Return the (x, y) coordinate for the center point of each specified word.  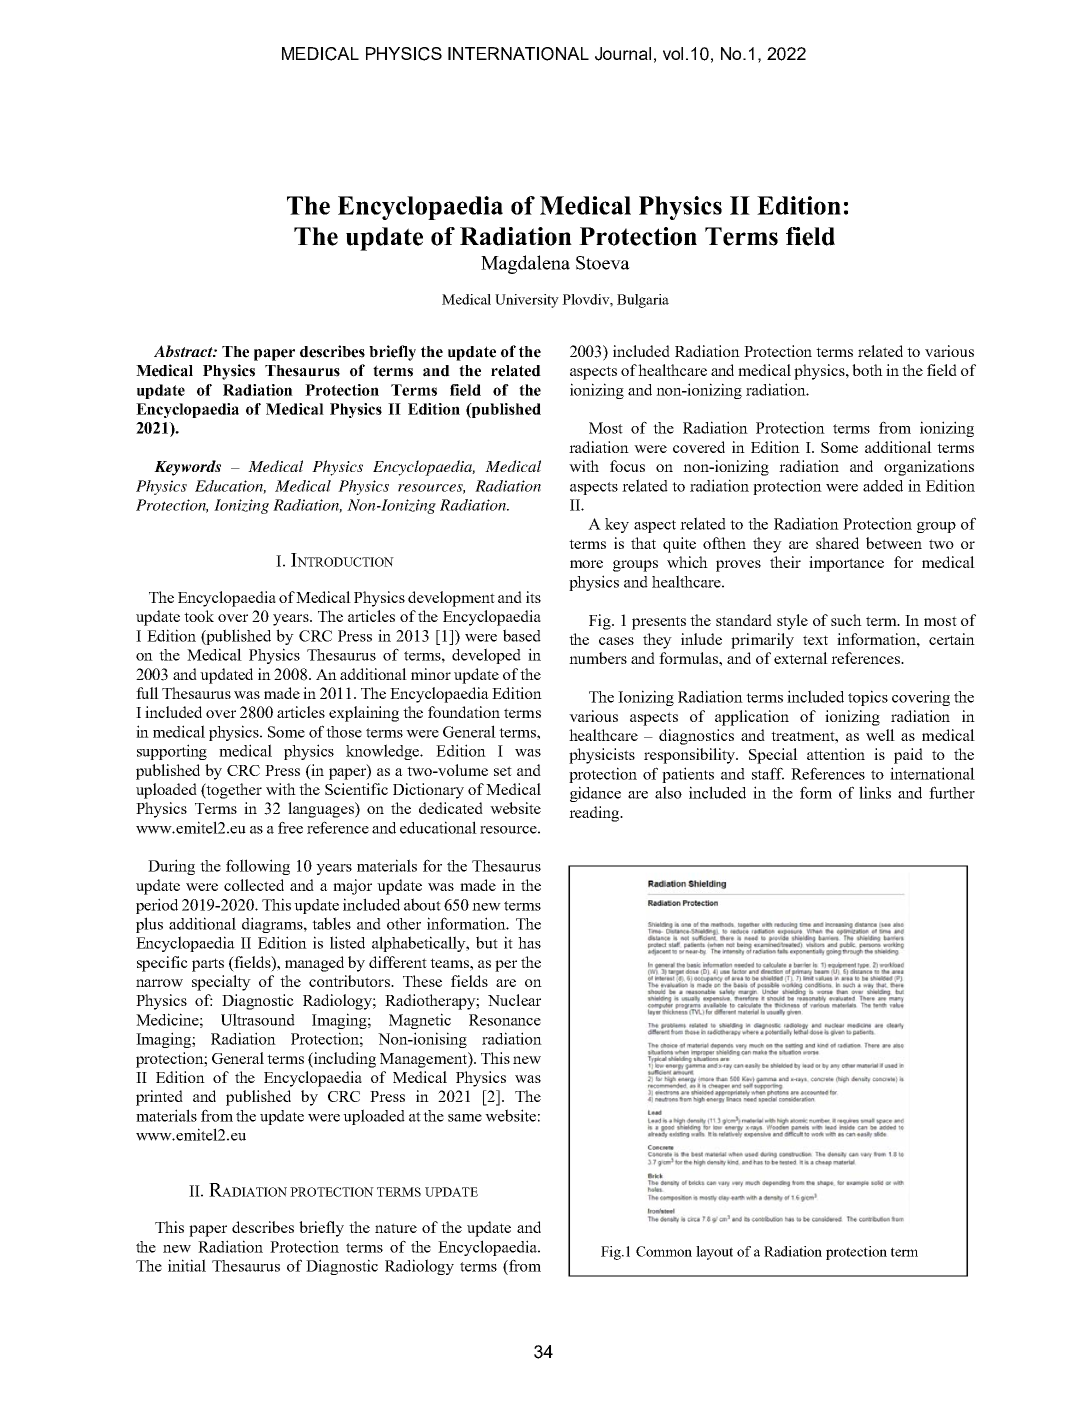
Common (664, 1251)
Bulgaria (643, 301)
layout (714, 1253)
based (522, 635)
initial (187, 1265)
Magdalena (525, 264)
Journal (623, 54)
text (815, 640)
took (199, 616)
